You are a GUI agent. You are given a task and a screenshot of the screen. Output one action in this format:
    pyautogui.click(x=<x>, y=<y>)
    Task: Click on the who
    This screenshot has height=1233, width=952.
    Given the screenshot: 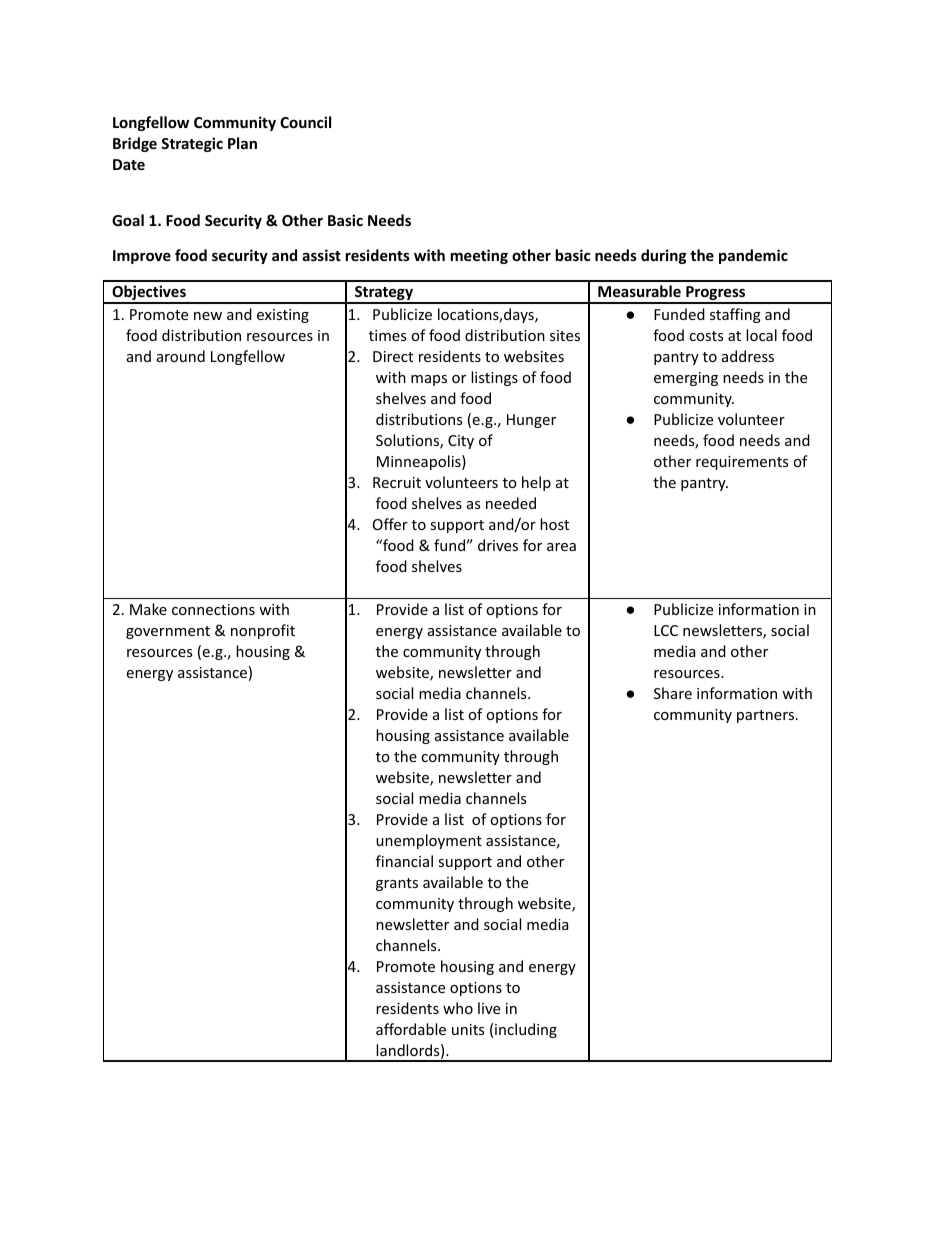 What is the action you would take?
    pyautogui.click(x=458, y=1008)
